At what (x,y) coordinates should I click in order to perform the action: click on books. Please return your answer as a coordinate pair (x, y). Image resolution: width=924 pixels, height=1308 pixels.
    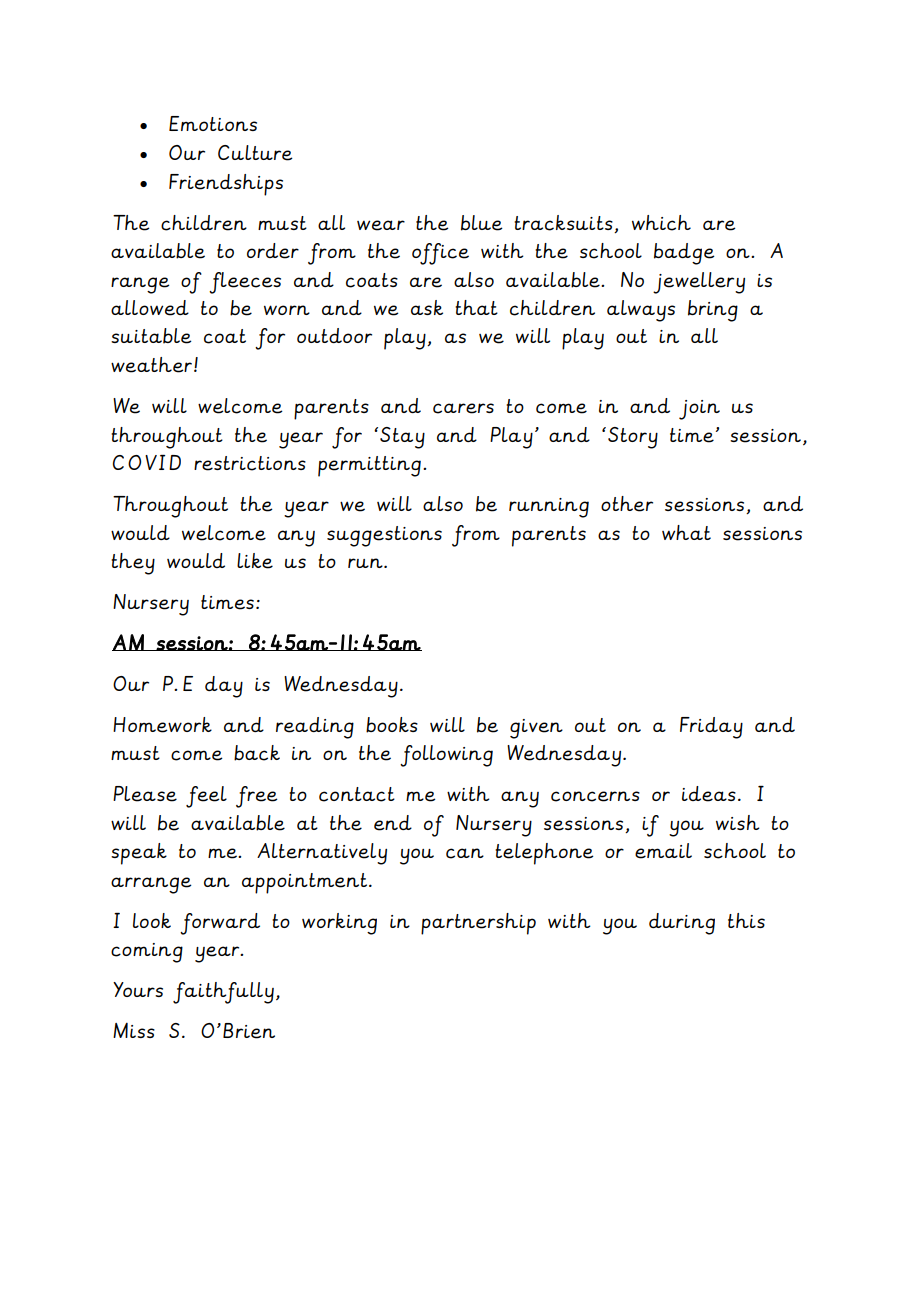
    Looking at the image, I should click on (392, 725).
